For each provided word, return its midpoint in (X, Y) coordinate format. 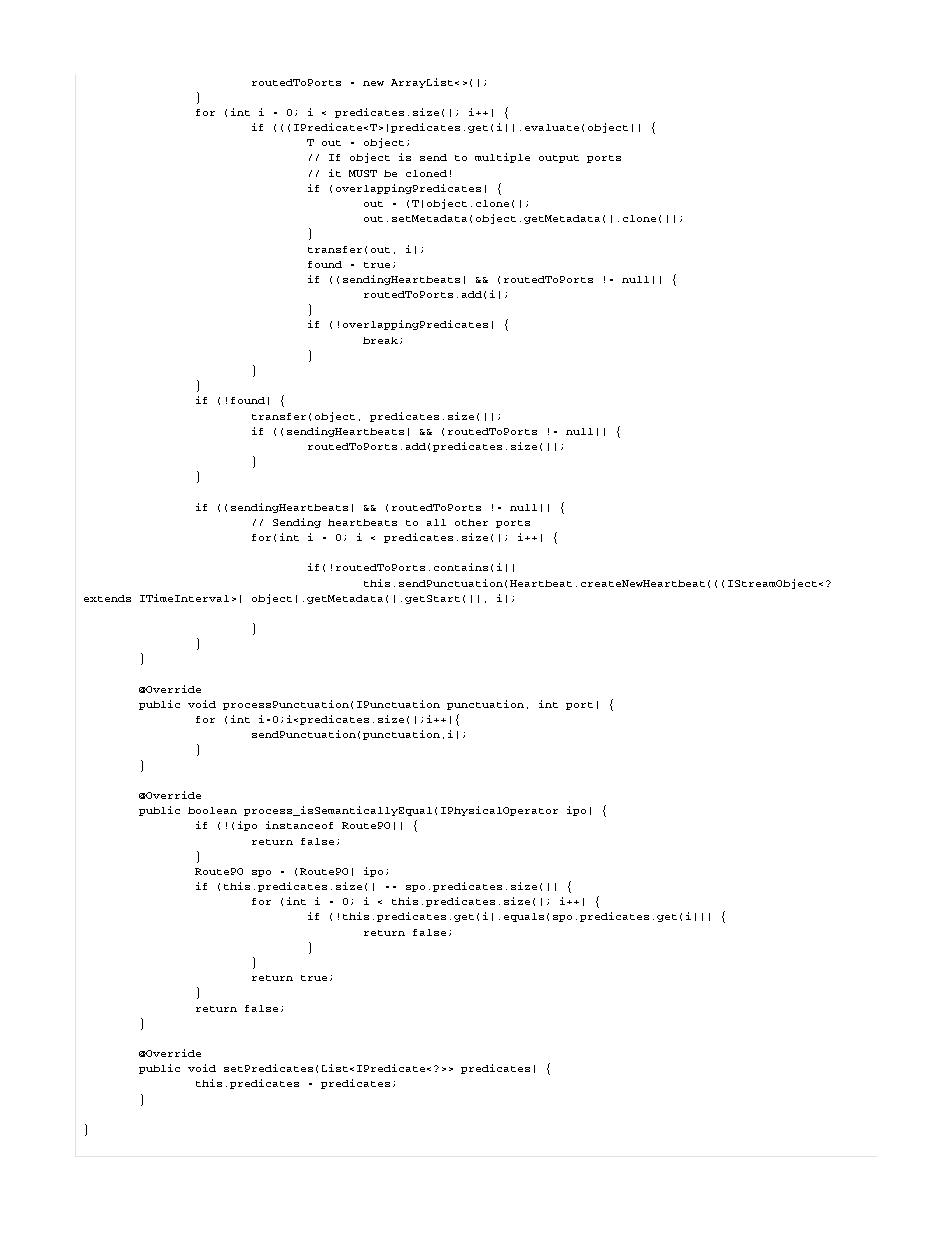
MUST (363, 173)
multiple (502, 158)
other (471, 522)
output (559, 159)
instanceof (299, 825)
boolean (212, 810)
